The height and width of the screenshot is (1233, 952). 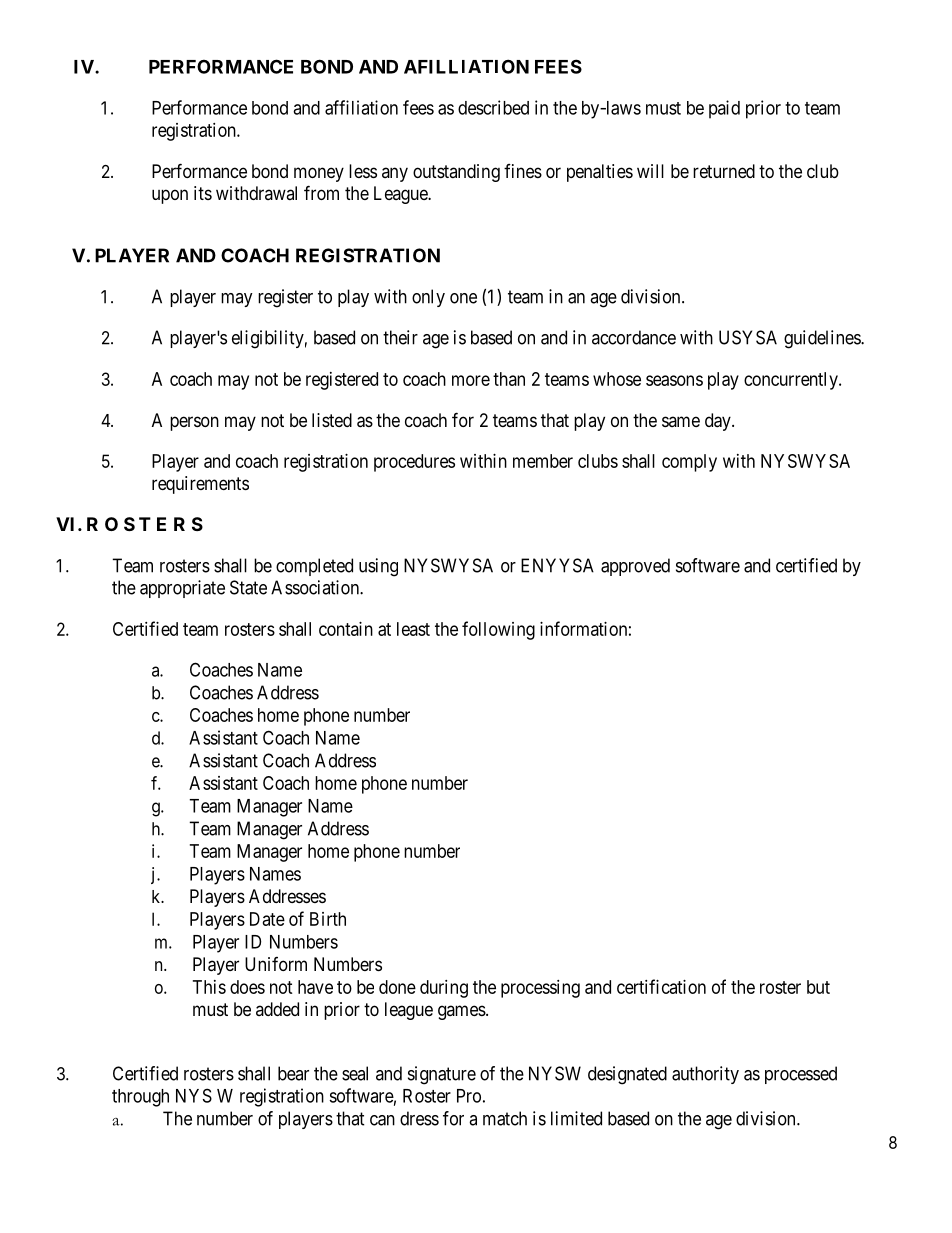 I want to click on bear, so click(x=293, y=1073).
